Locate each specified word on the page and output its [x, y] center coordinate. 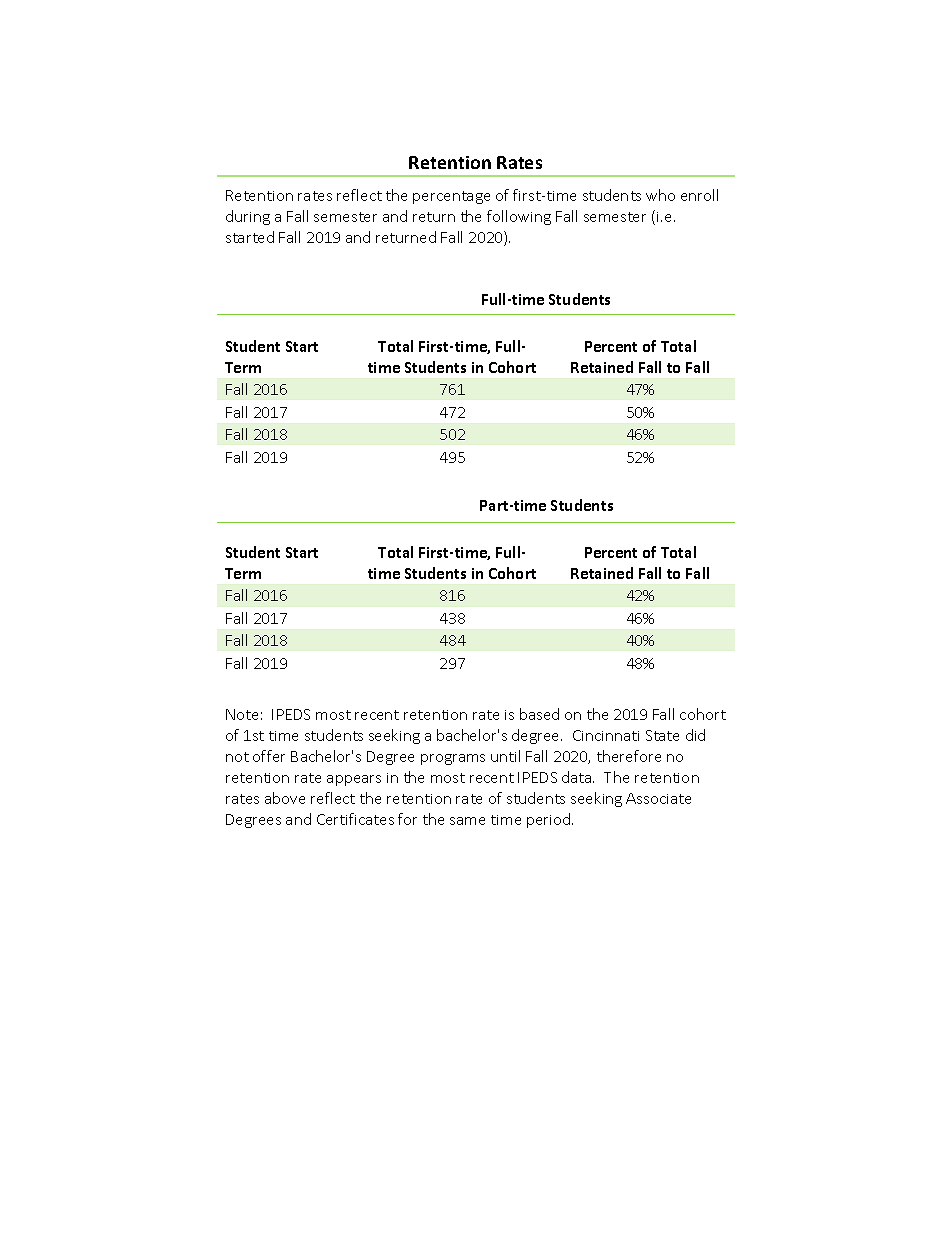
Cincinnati [606, 735]
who [660, 195]
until [505, 756]
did [695, 735]
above [285, 798]
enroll [699, 195]
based [539, 714]
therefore [629, 756]
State [662, 735]
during [248, 217]
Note [242, 714]
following [519, 217]
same [467, 821]
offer [269, 756]
